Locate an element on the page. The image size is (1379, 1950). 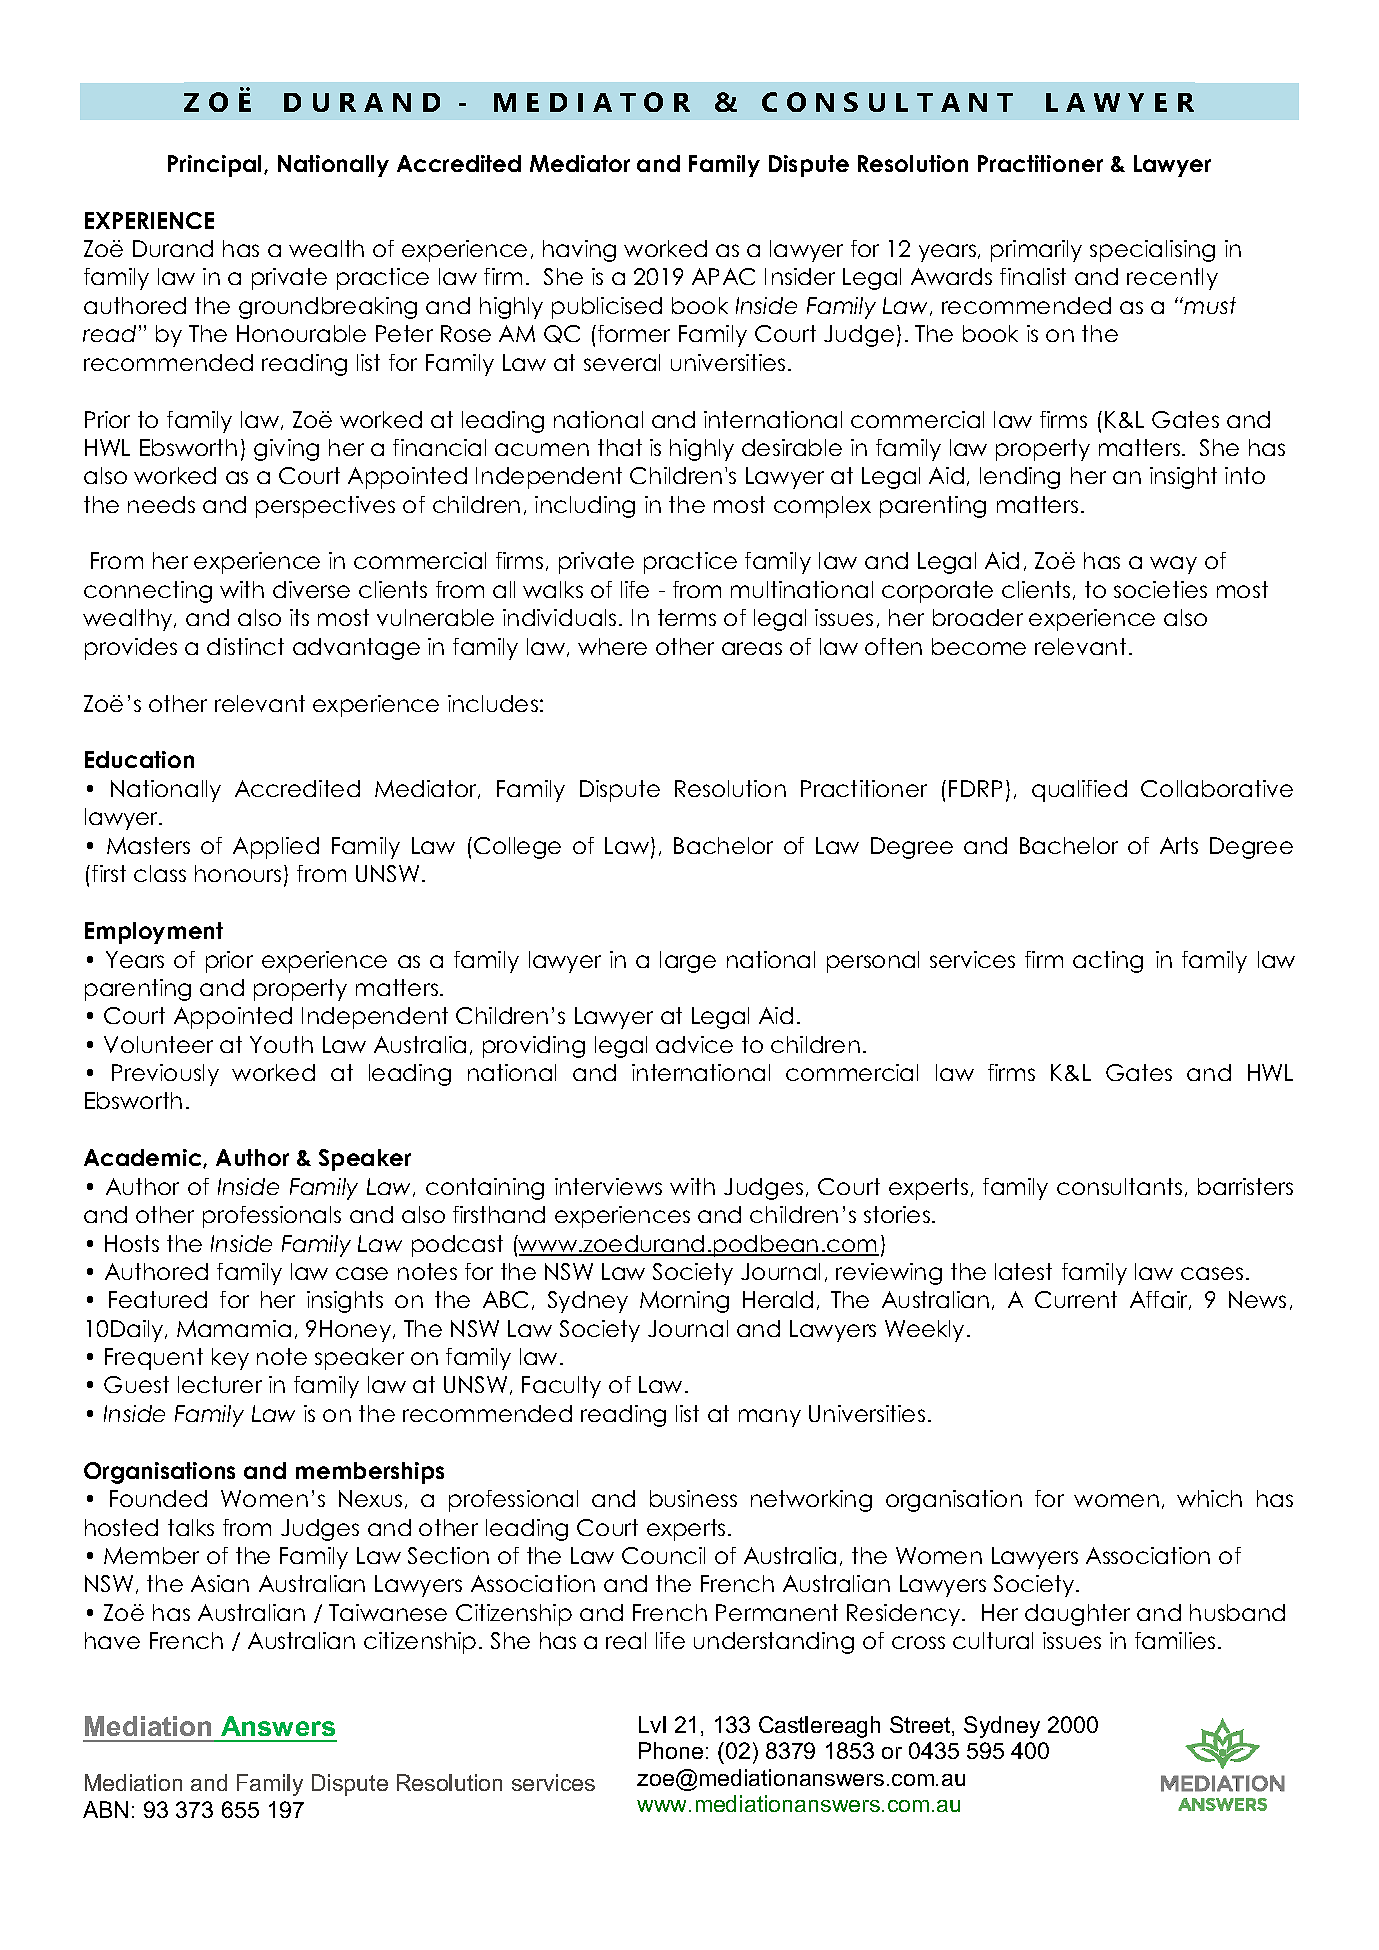
Principal is located at coordinates (214, 166).
